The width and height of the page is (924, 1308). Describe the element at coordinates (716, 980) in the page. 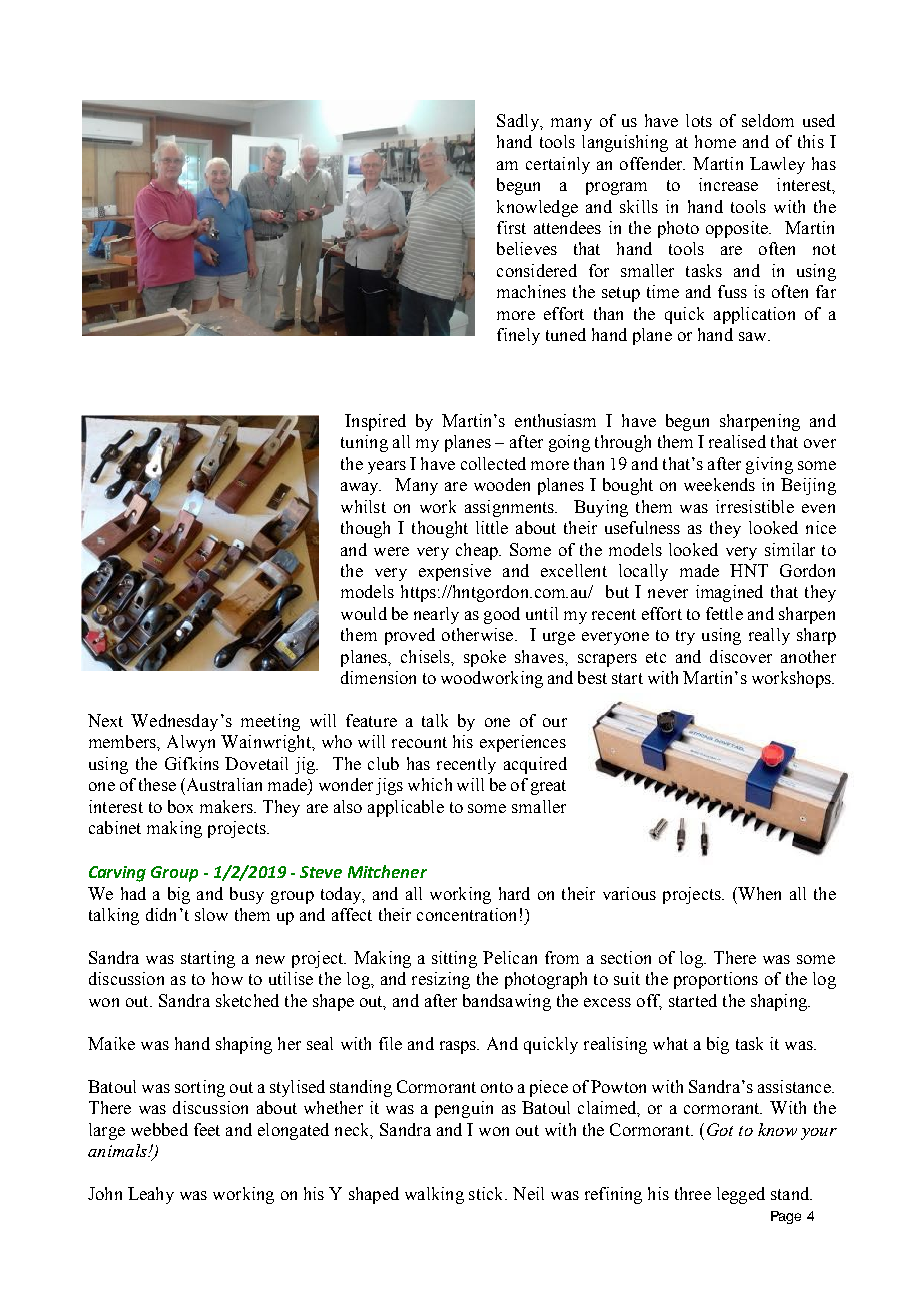

I see `proportions` at that location.
